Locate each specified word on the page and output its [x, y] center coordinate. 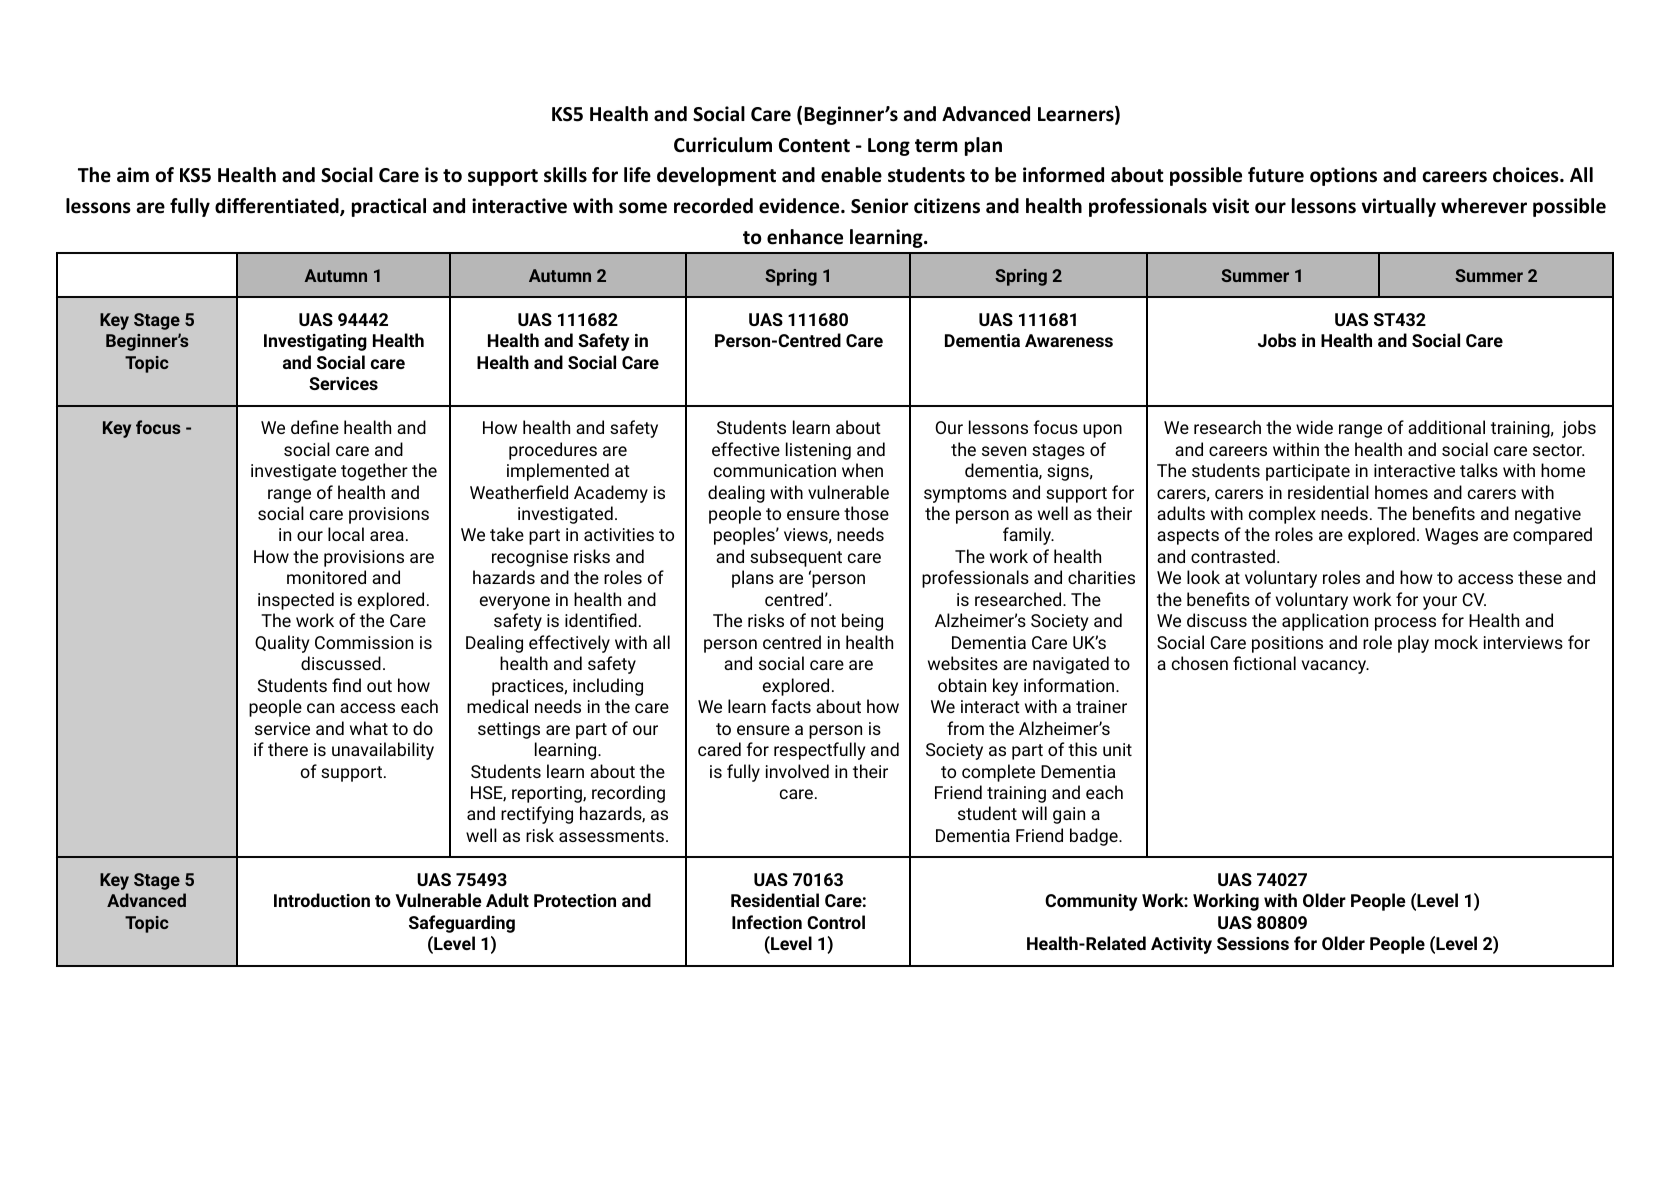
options [1343, 176]
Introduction [322, 900]
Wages [1451, 536]
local [346, 534]
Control [836, 922]
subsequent [796, 558]
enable [851, 175]
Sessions [1253, 943]
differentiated [278, 207]
